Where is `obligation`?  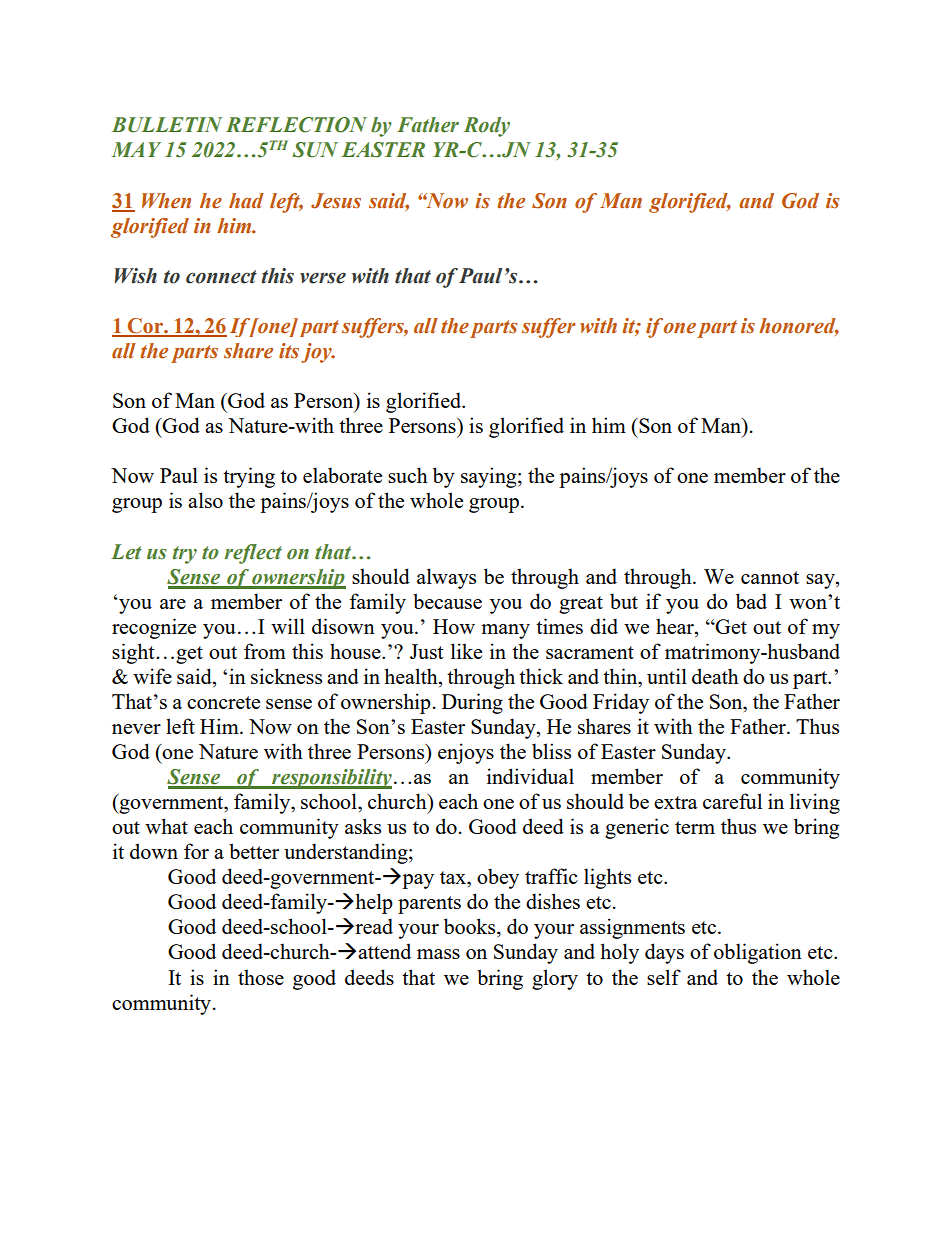
obligation is located at coordinates (758, 953).
